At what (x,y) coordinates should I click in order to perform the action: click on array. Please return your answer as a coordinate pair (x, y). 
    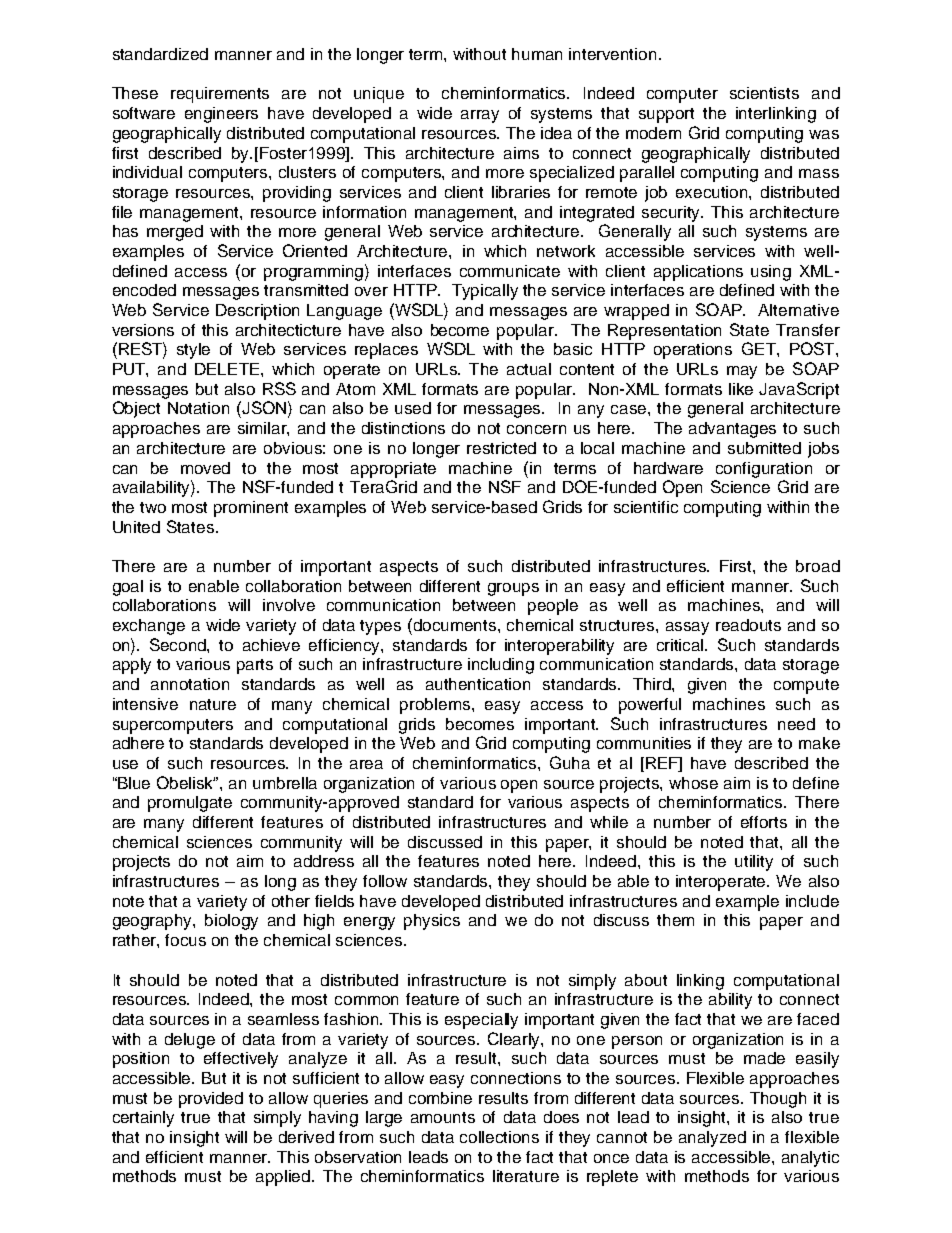
    Looking at the image, I should click on (480, 116).
